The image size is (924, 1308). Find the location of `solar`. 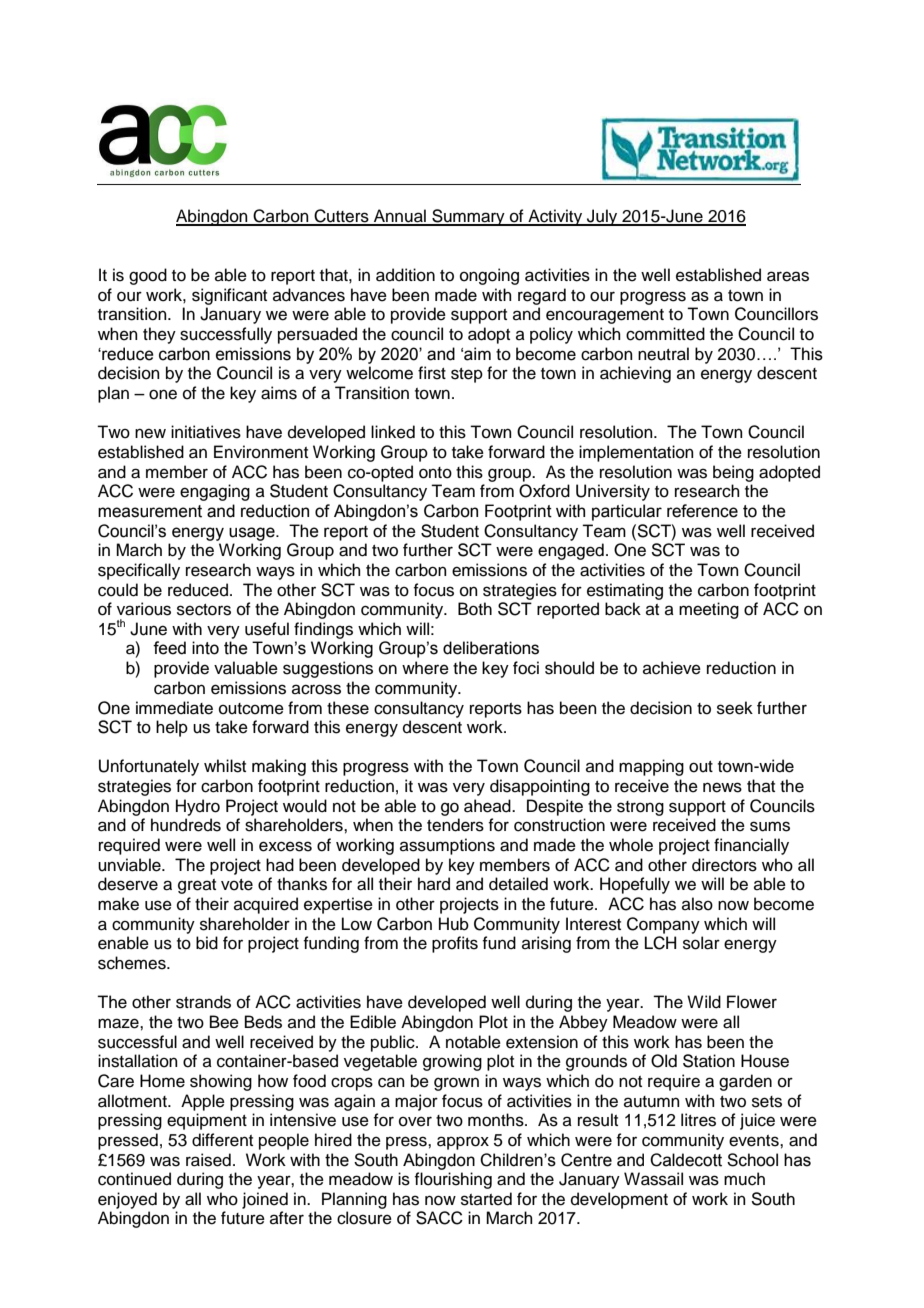

solar is located at coordinates (701, 943).
